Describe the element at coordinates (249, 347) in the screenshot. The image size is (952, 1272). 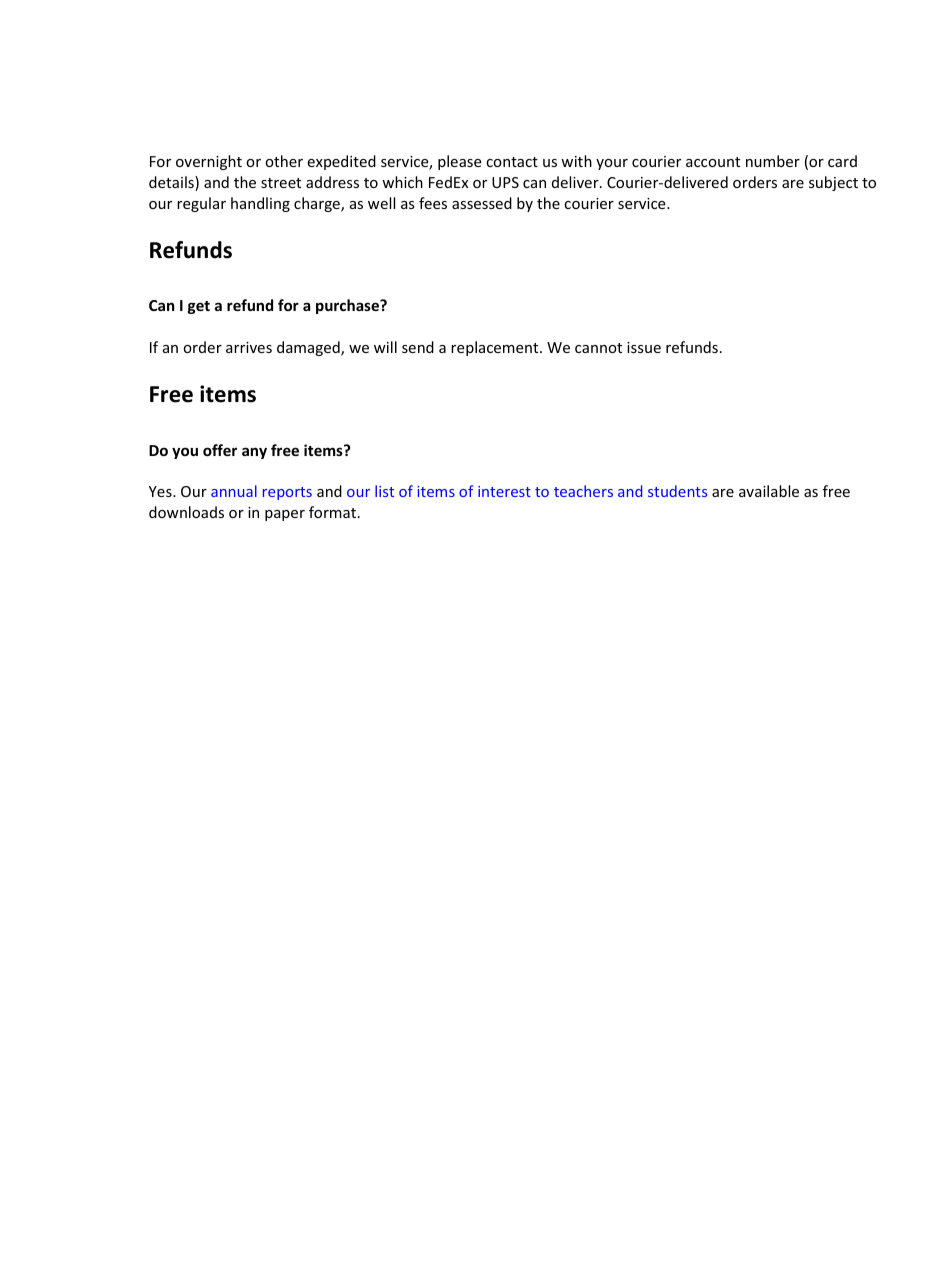
I see `arrives` at that location.
